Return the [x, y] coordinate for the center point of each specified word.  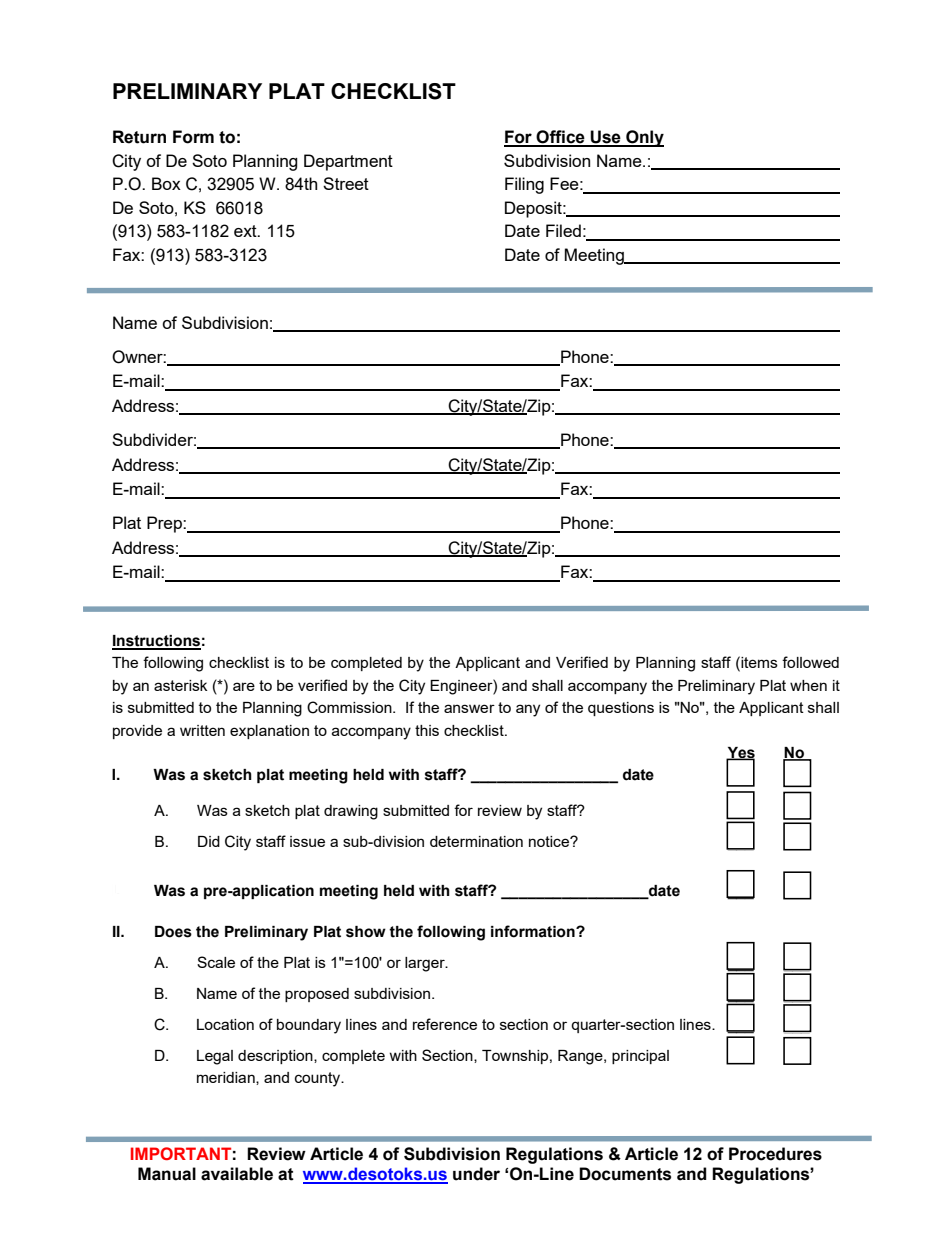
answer [469, 708]
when [808, 685]
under [476, 1174]
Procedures [775, 1154]
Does [173, 932]
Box [166, 183]
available [237, 1174]
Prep [165, 524]
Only [644, 138]
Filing [524, 185]
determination [476, 841]
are [244, 686]
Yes [740, 754]
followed [810, 662]
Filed [563, 230]
